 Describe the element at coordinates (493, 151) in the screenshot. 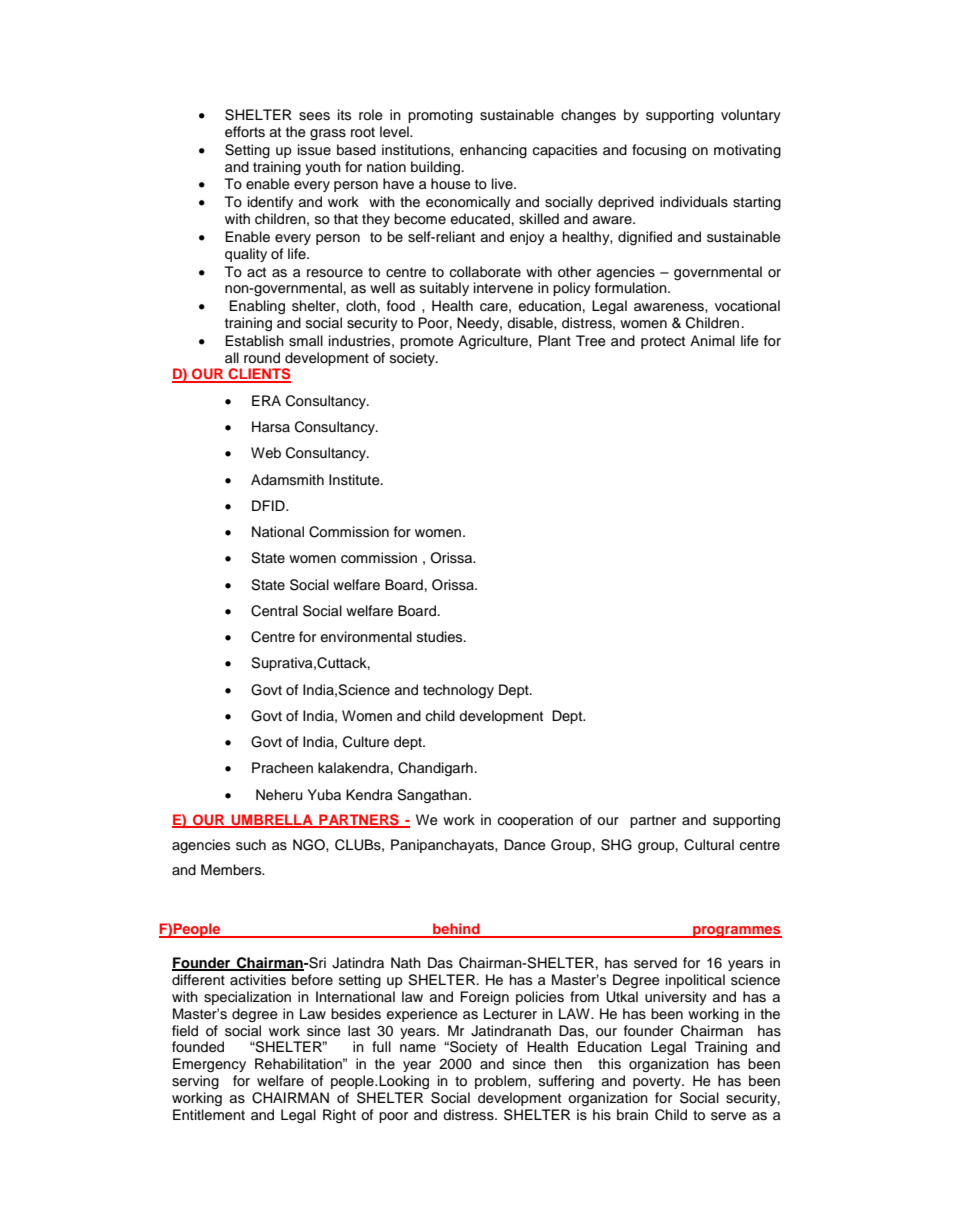

I see `enhancing` at that location.
